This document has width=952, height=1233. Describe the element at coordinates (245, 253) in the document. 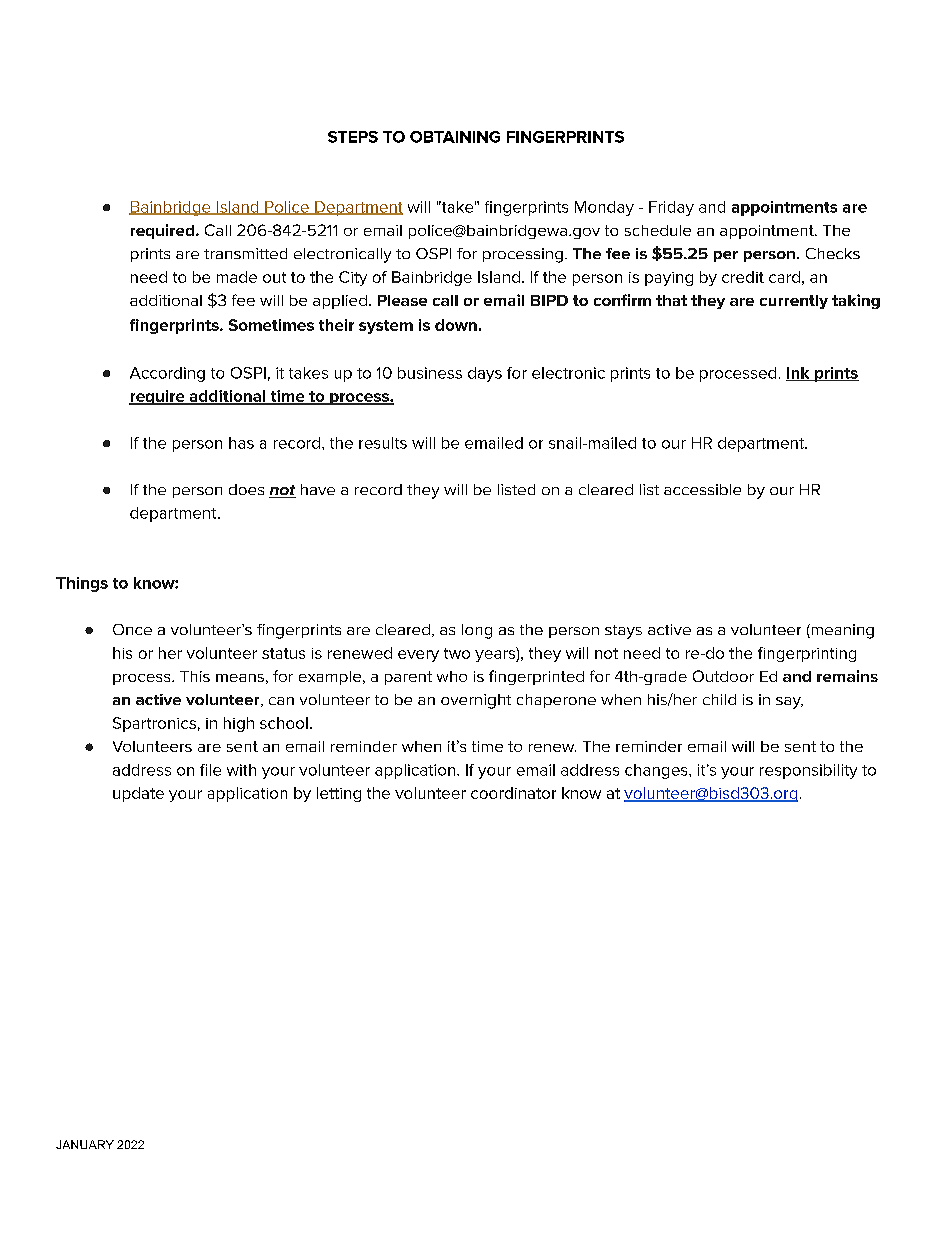

I see `transmitted` at that location.
